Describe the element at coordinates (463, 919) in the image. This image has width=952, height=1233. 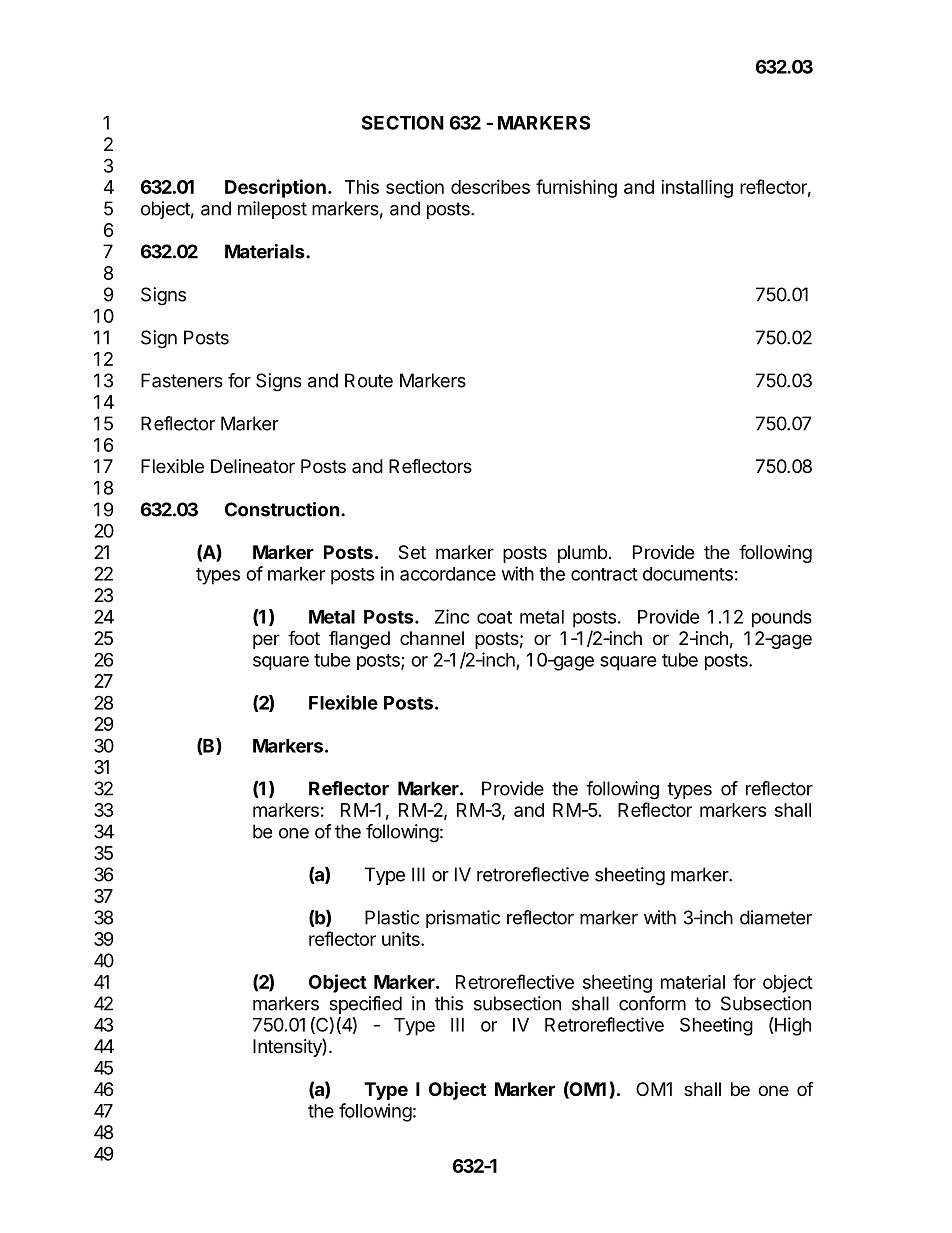
I see `prismatic` at that location.
